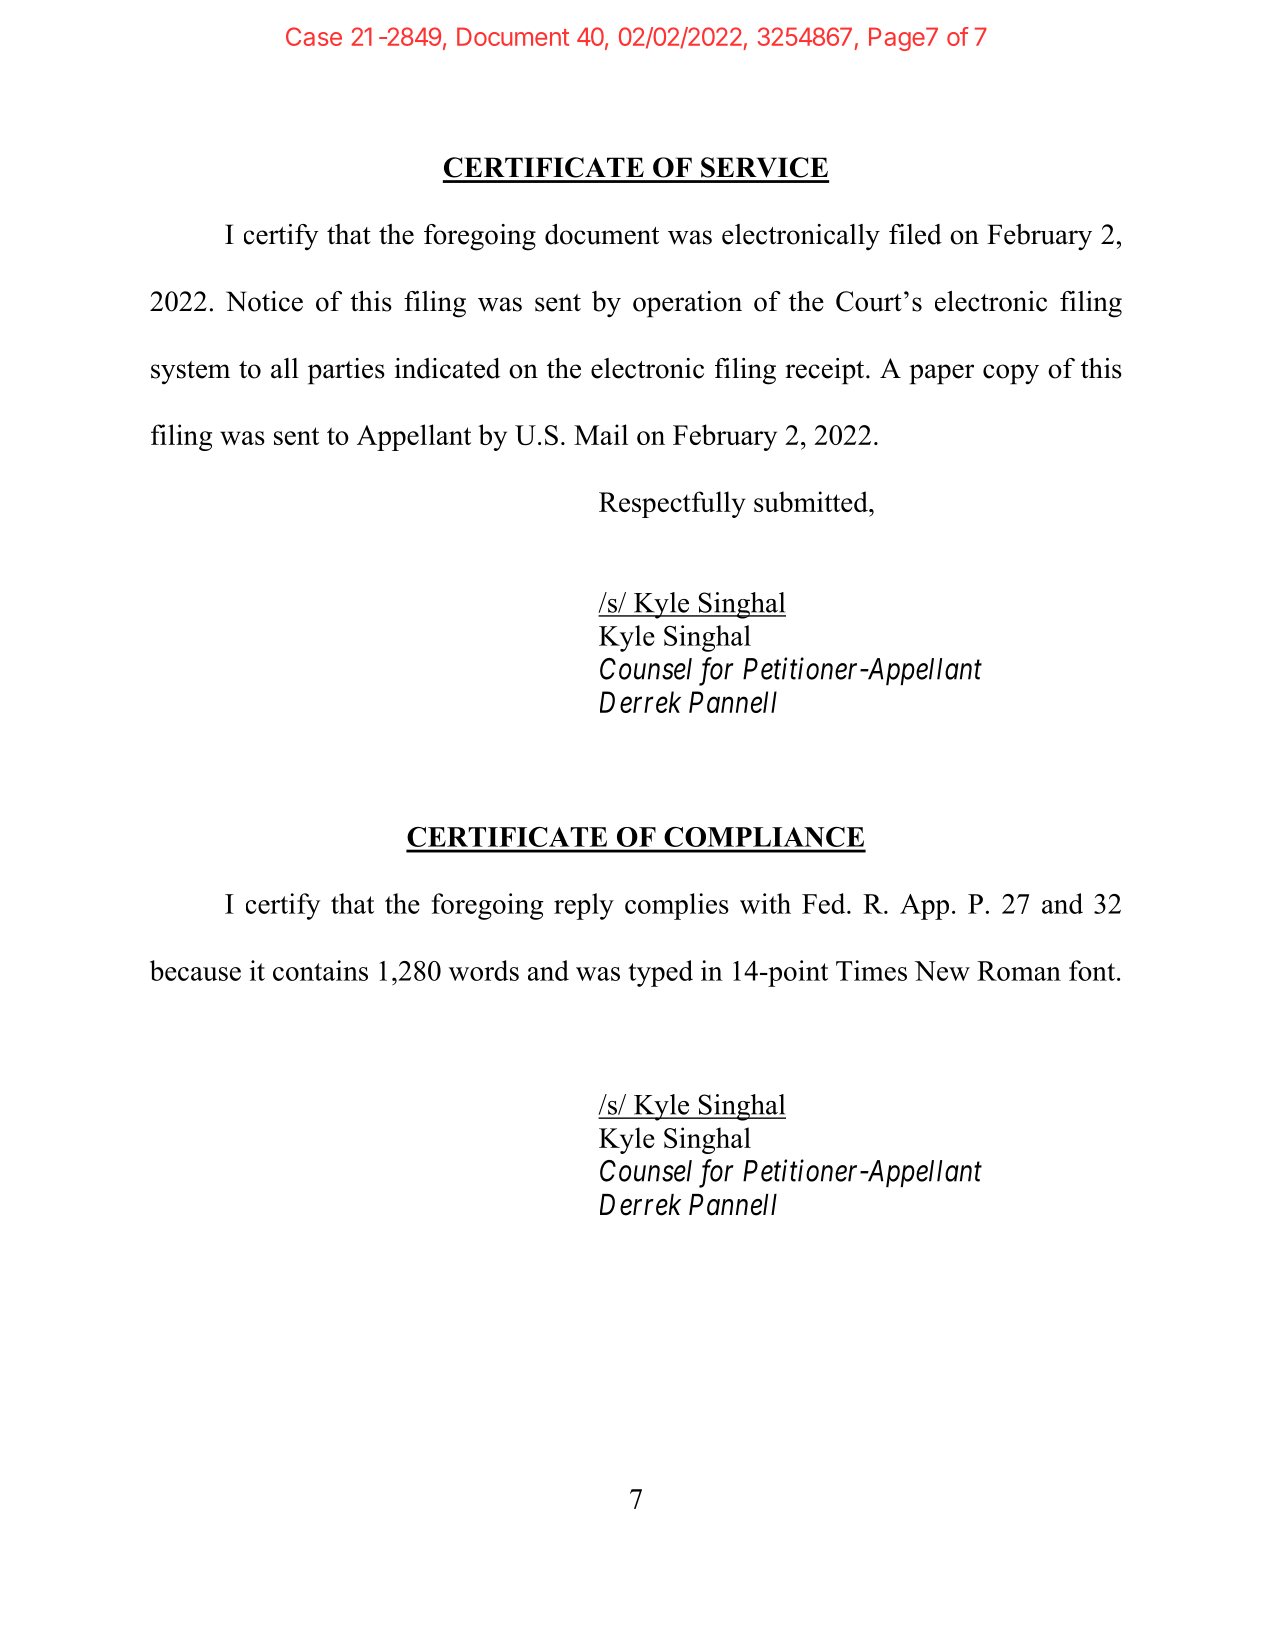 The height and width of the document is (1647, 1272). What do you see at coordinates (601, 434) in the document?
I see `Mail` at bounding box center [601, 434].
